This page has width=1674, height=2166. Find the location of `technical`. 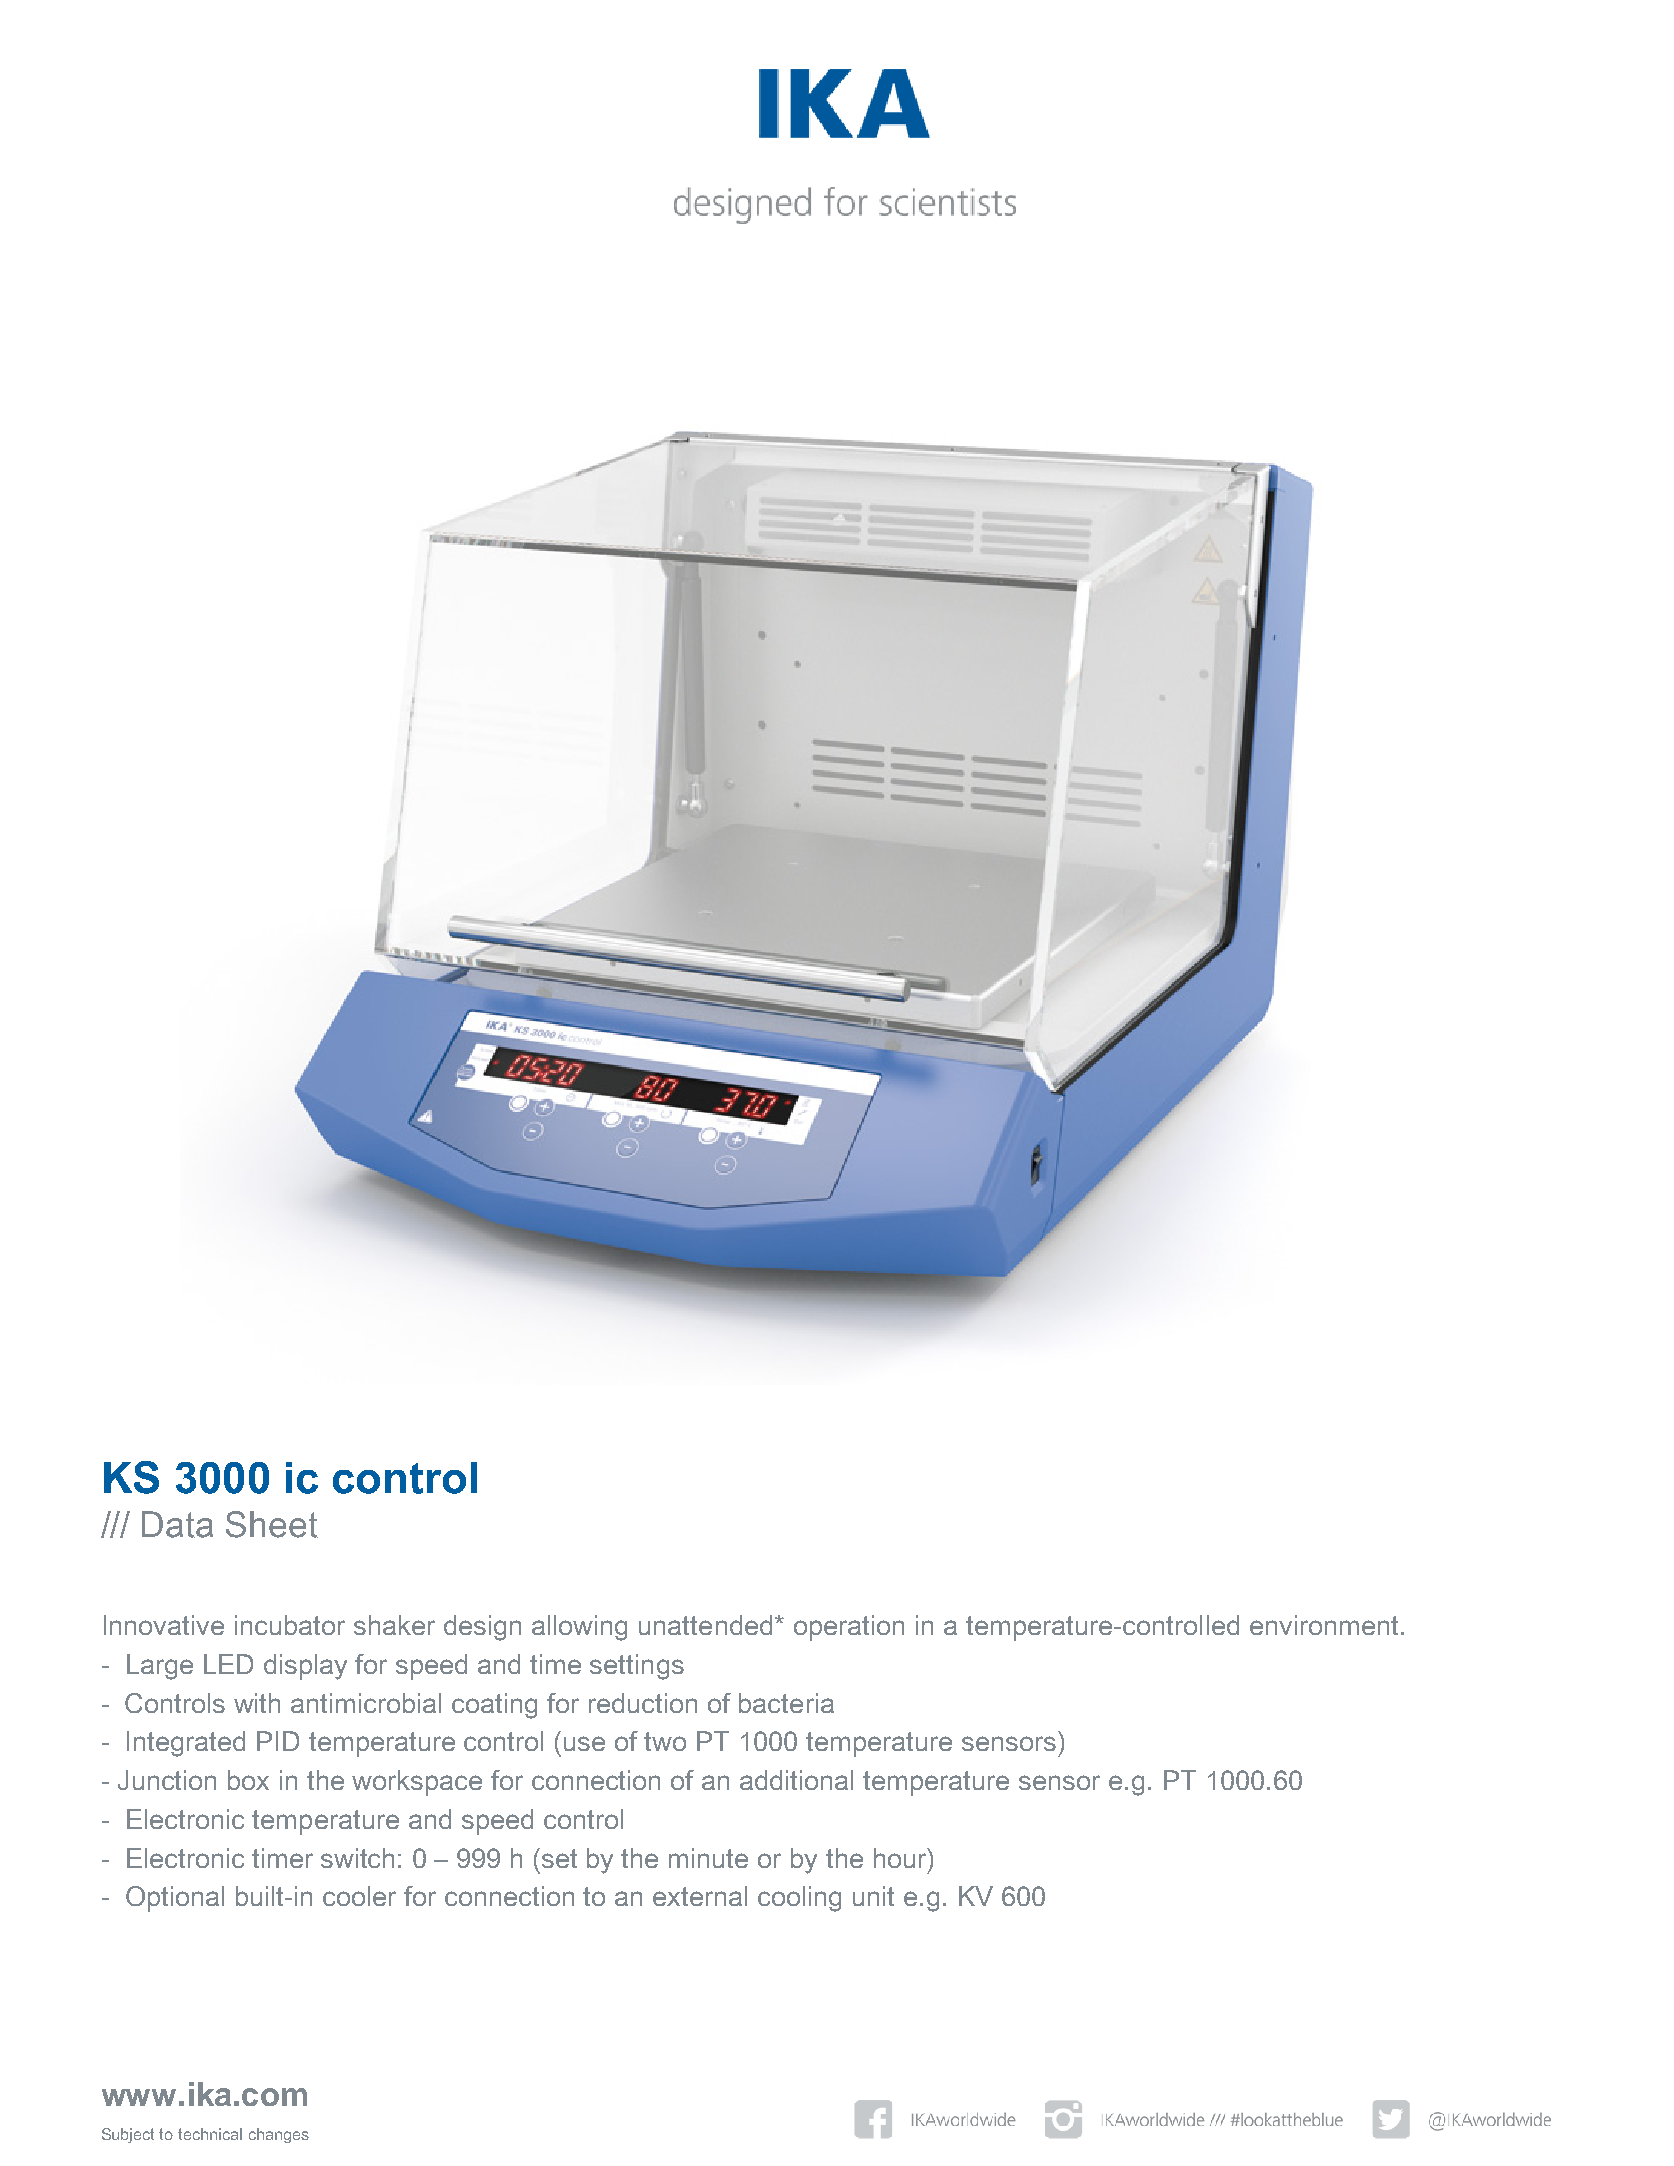

technical is located at coordinates (210, 2134).
